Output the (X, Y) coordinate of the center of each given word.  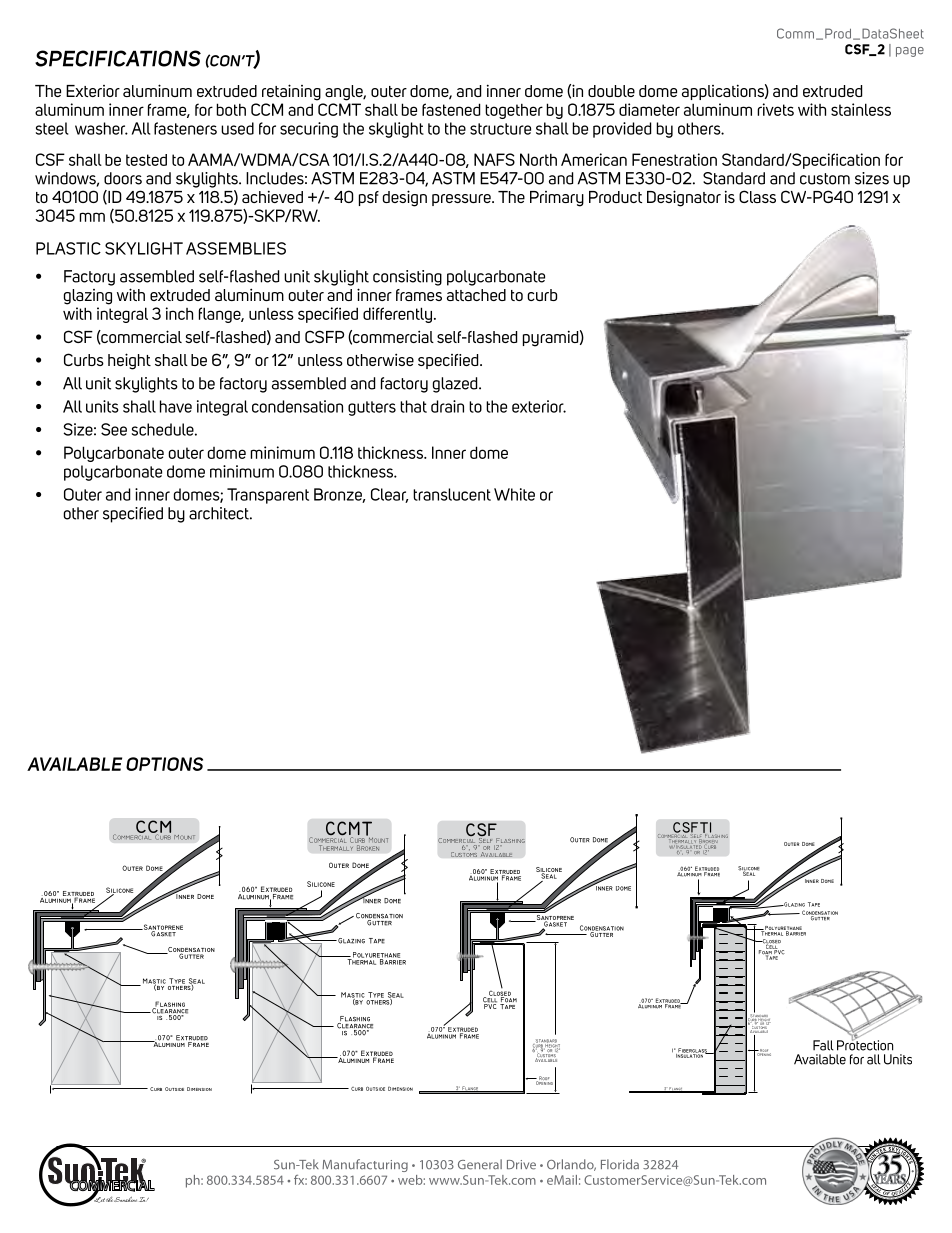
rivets (775, 109)
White (514, 494)
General (480, 1164)
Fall (823, 1045)
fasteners (185, 128)
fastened (451, 109)
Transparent (268, 496)
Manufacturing (365, 1165)
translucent (452, 494)
